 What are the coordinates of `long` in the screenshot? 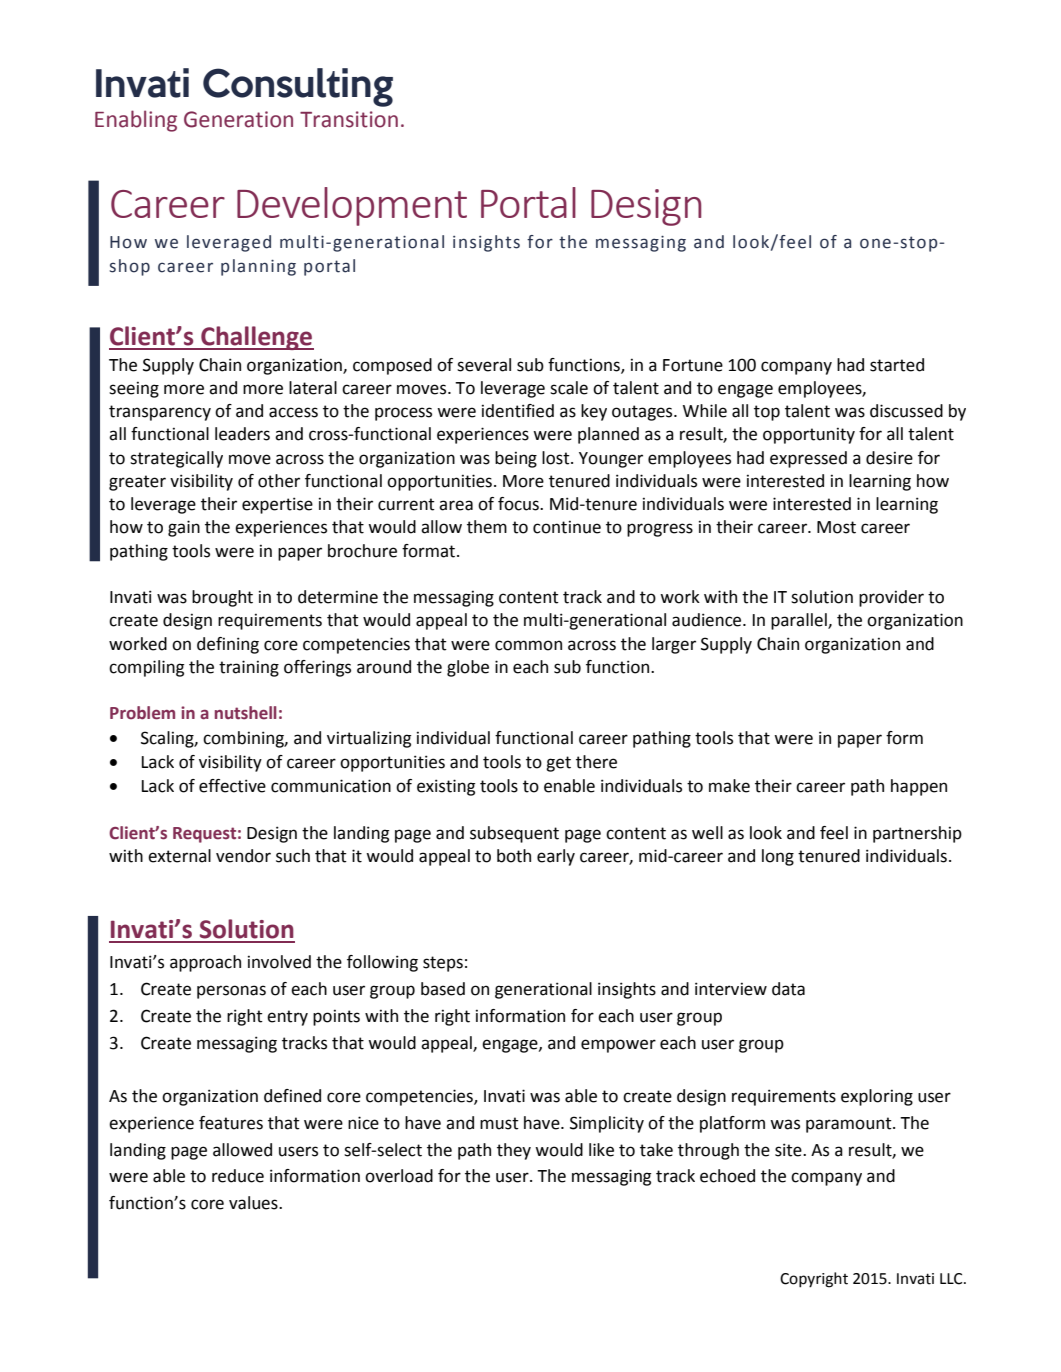 It's located at (778, 857).
